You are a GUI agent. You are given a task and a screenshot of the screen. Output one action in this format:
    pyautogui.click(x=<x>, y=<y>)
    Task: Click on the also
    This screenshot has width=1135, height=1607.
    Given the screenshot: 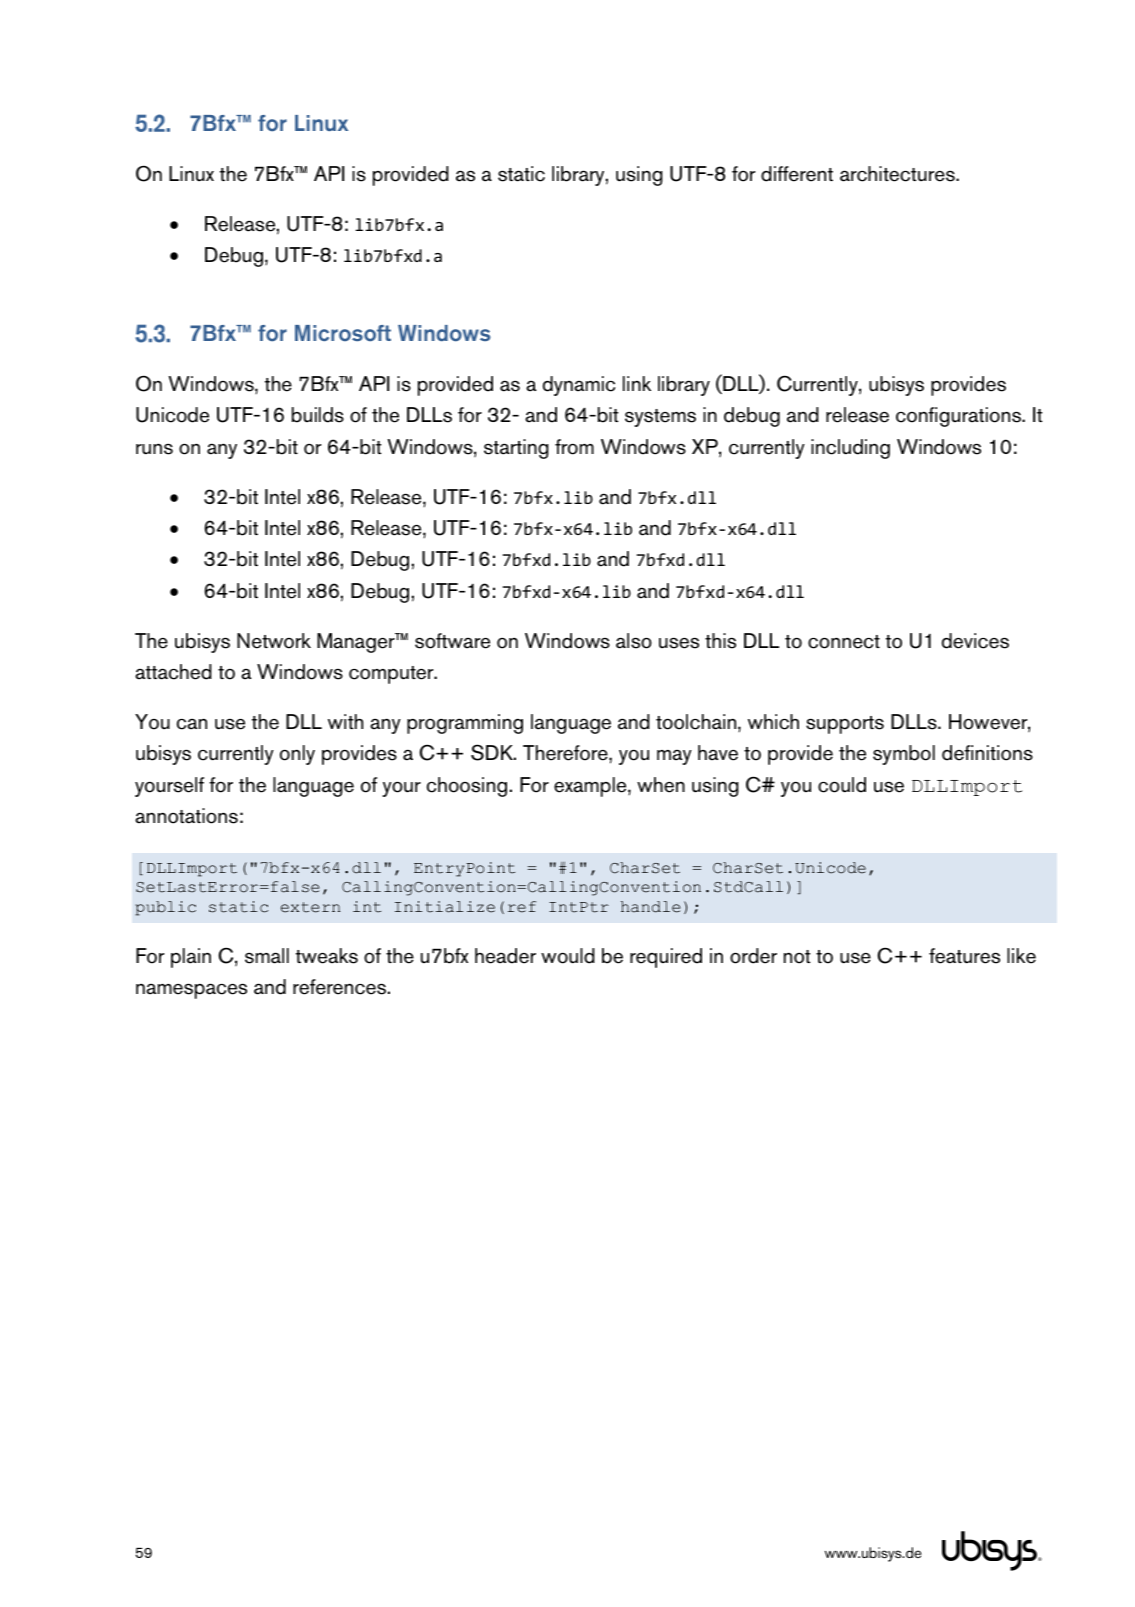 What is the action you would take?
    pyautogui.click(x=634, y=641)
